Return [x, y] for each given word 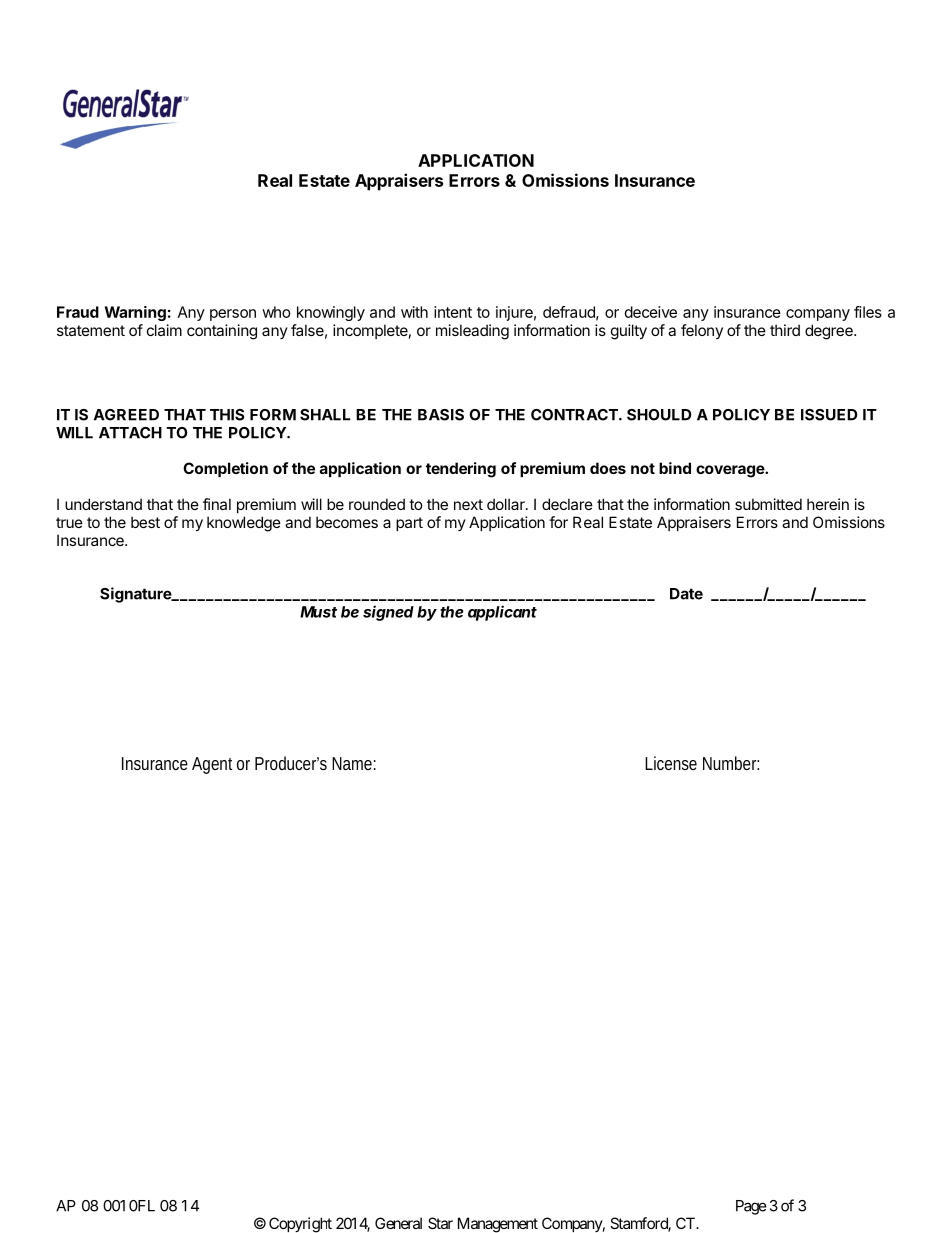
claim [164, 330]
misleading [472, 332]
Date [686, 594]
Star [440, 1223]
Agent [212, 765]
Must [318, 612]
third [785, 330]
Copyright [300, 1225]
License [671, 763]
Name [352, 763]
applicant [502, 613]
